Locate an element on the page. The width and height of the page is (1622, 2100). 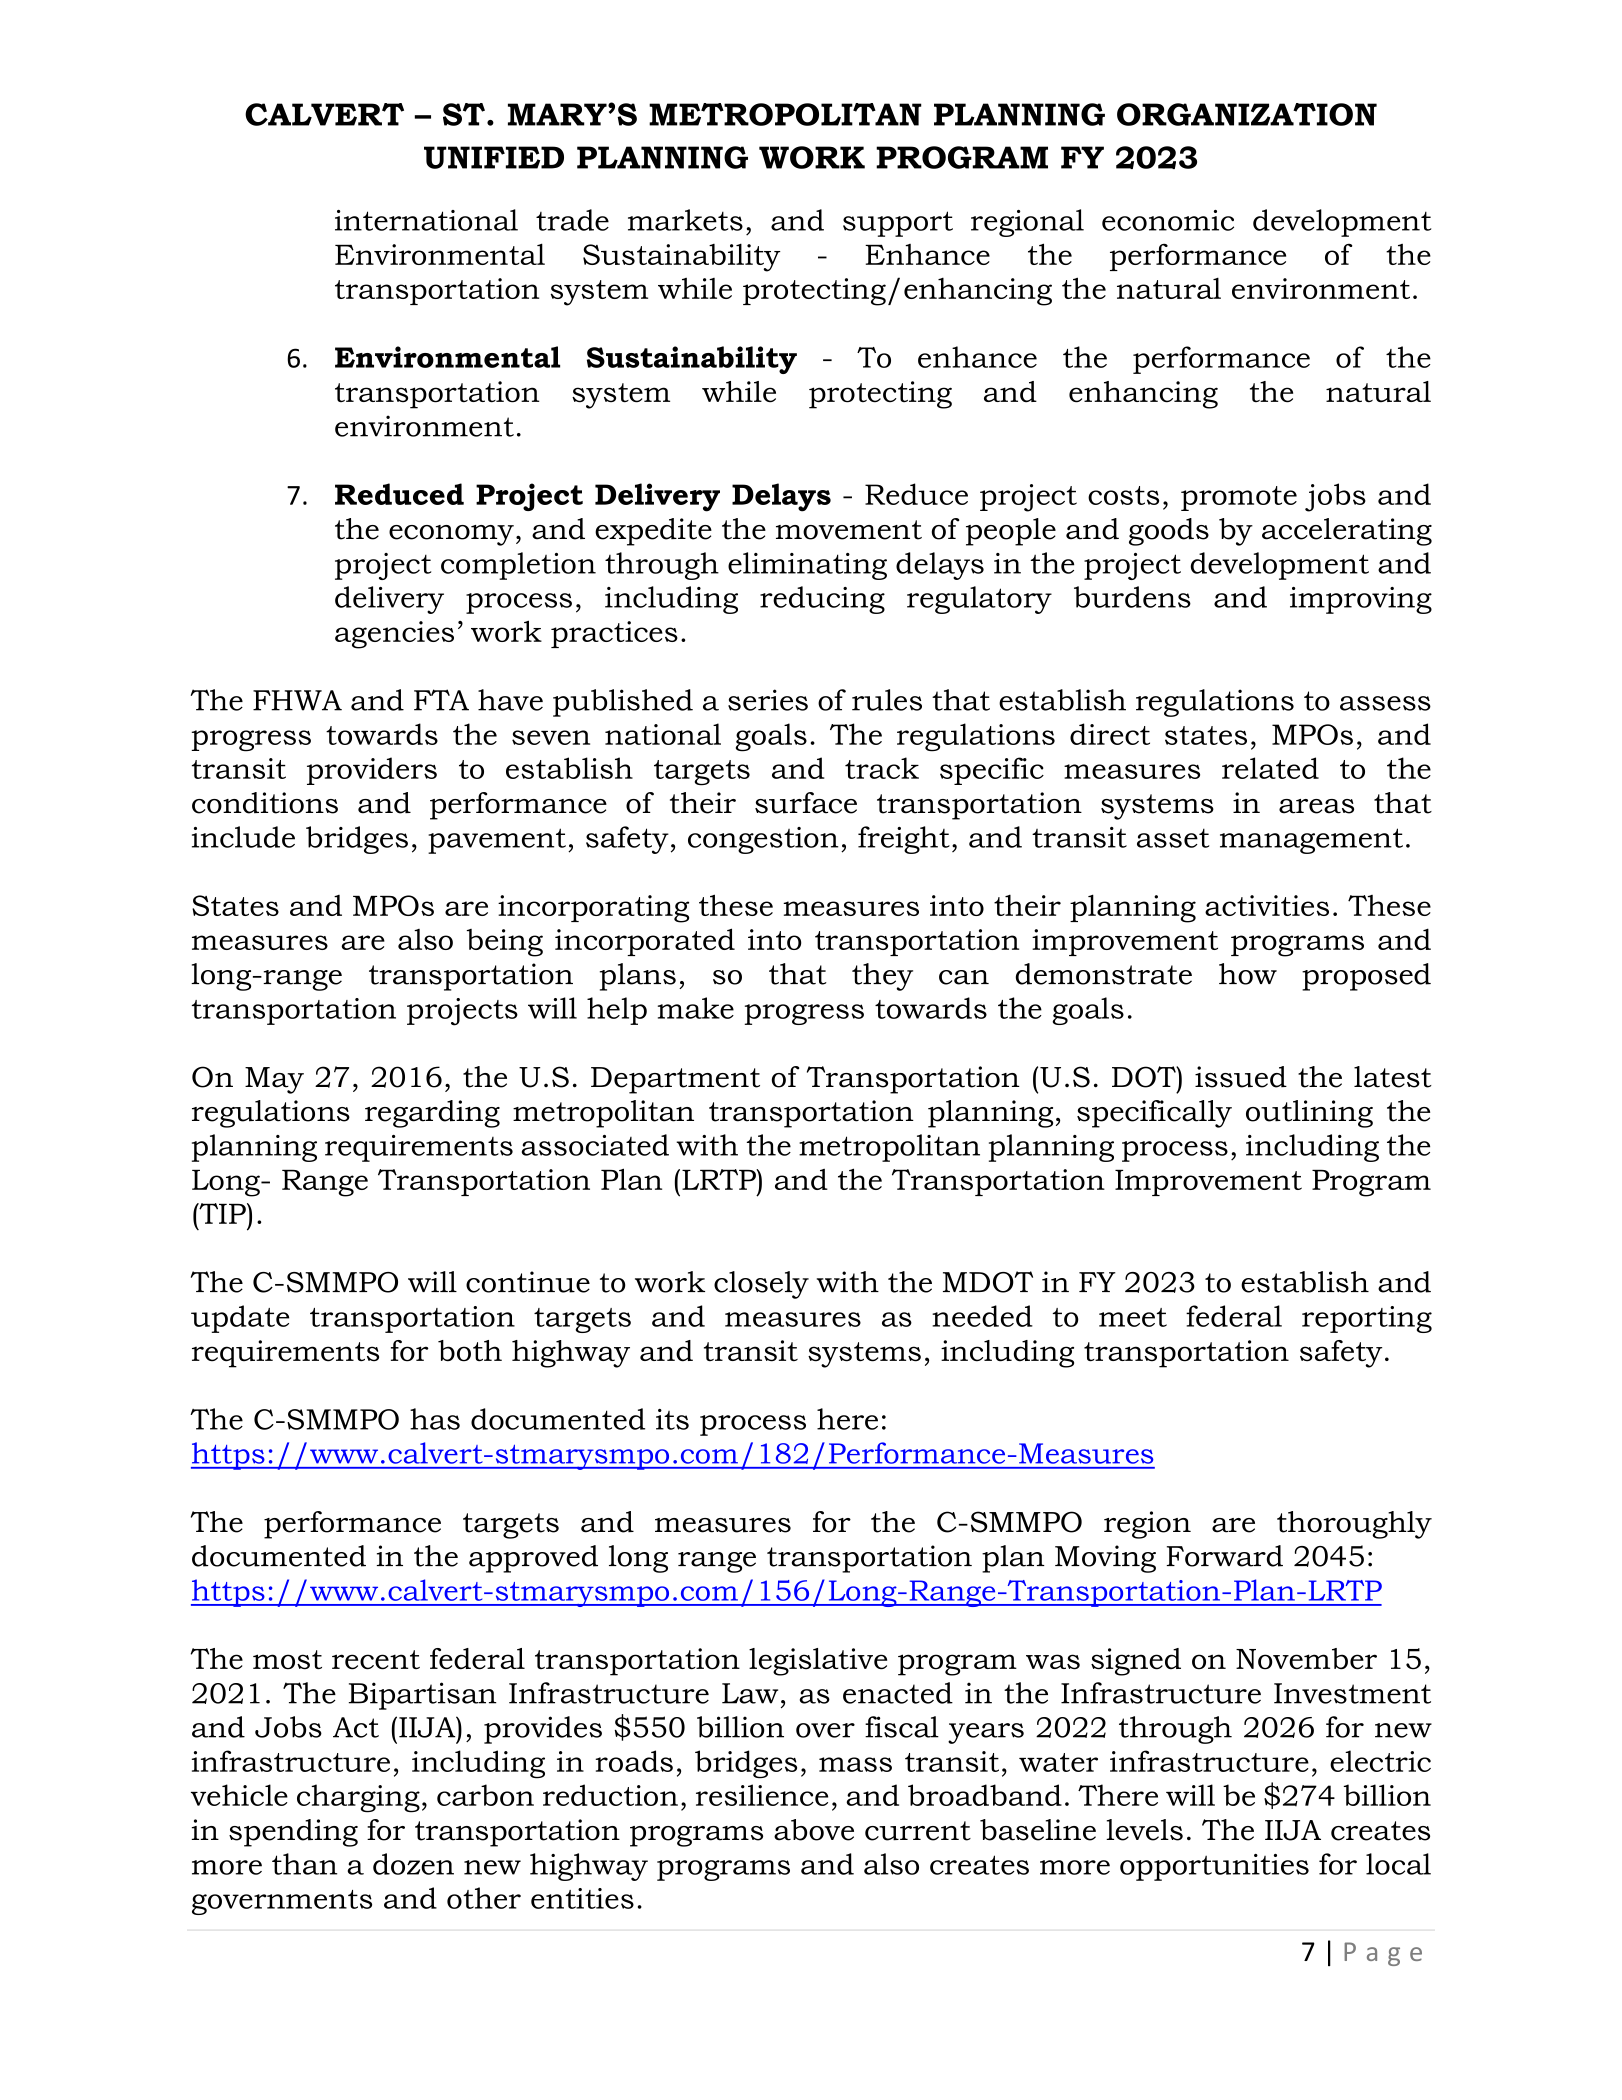
above is located at coordinates (814, 1830).
